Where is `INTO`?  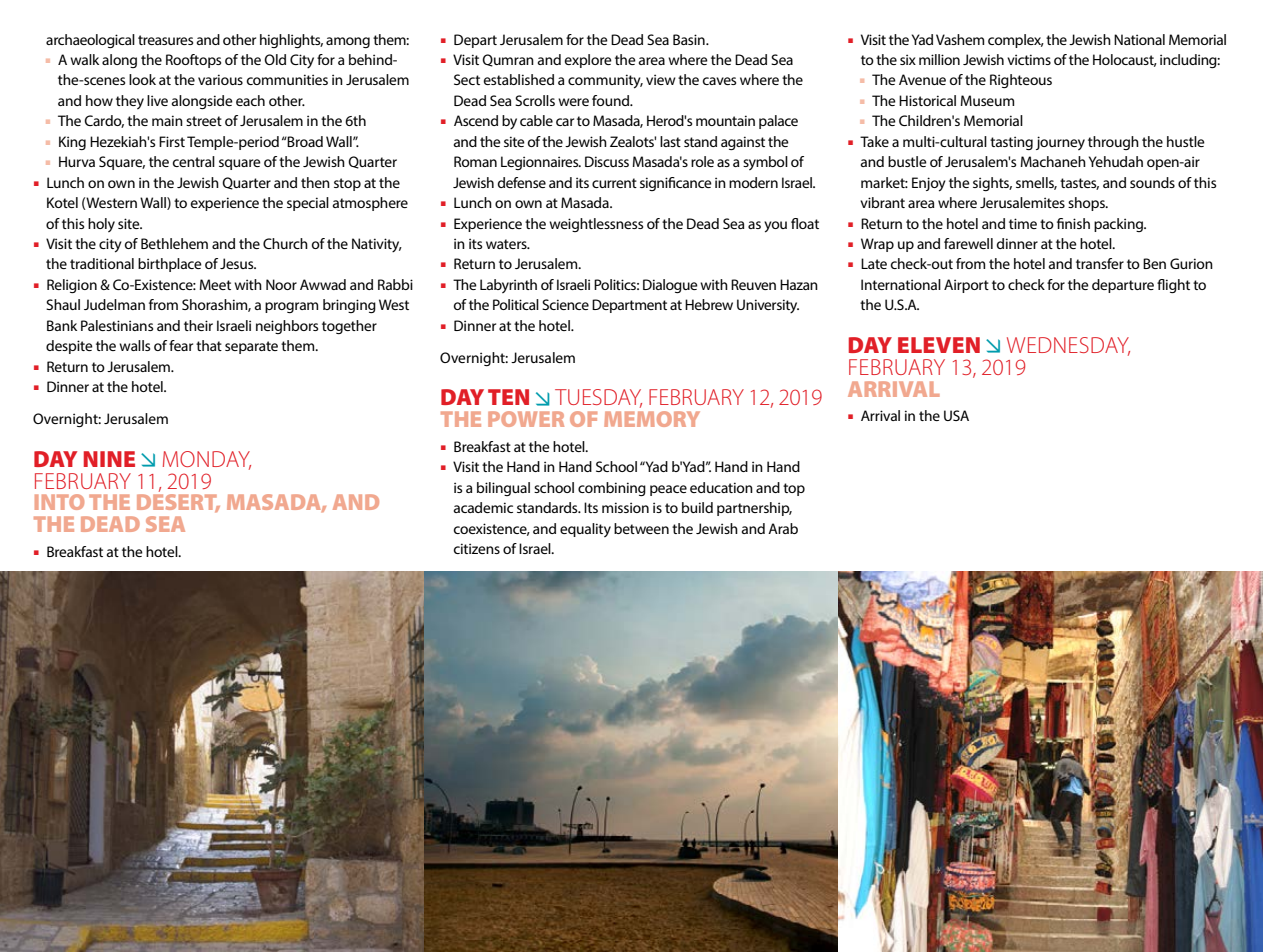 INTO is located at coordinates (59, 502).
